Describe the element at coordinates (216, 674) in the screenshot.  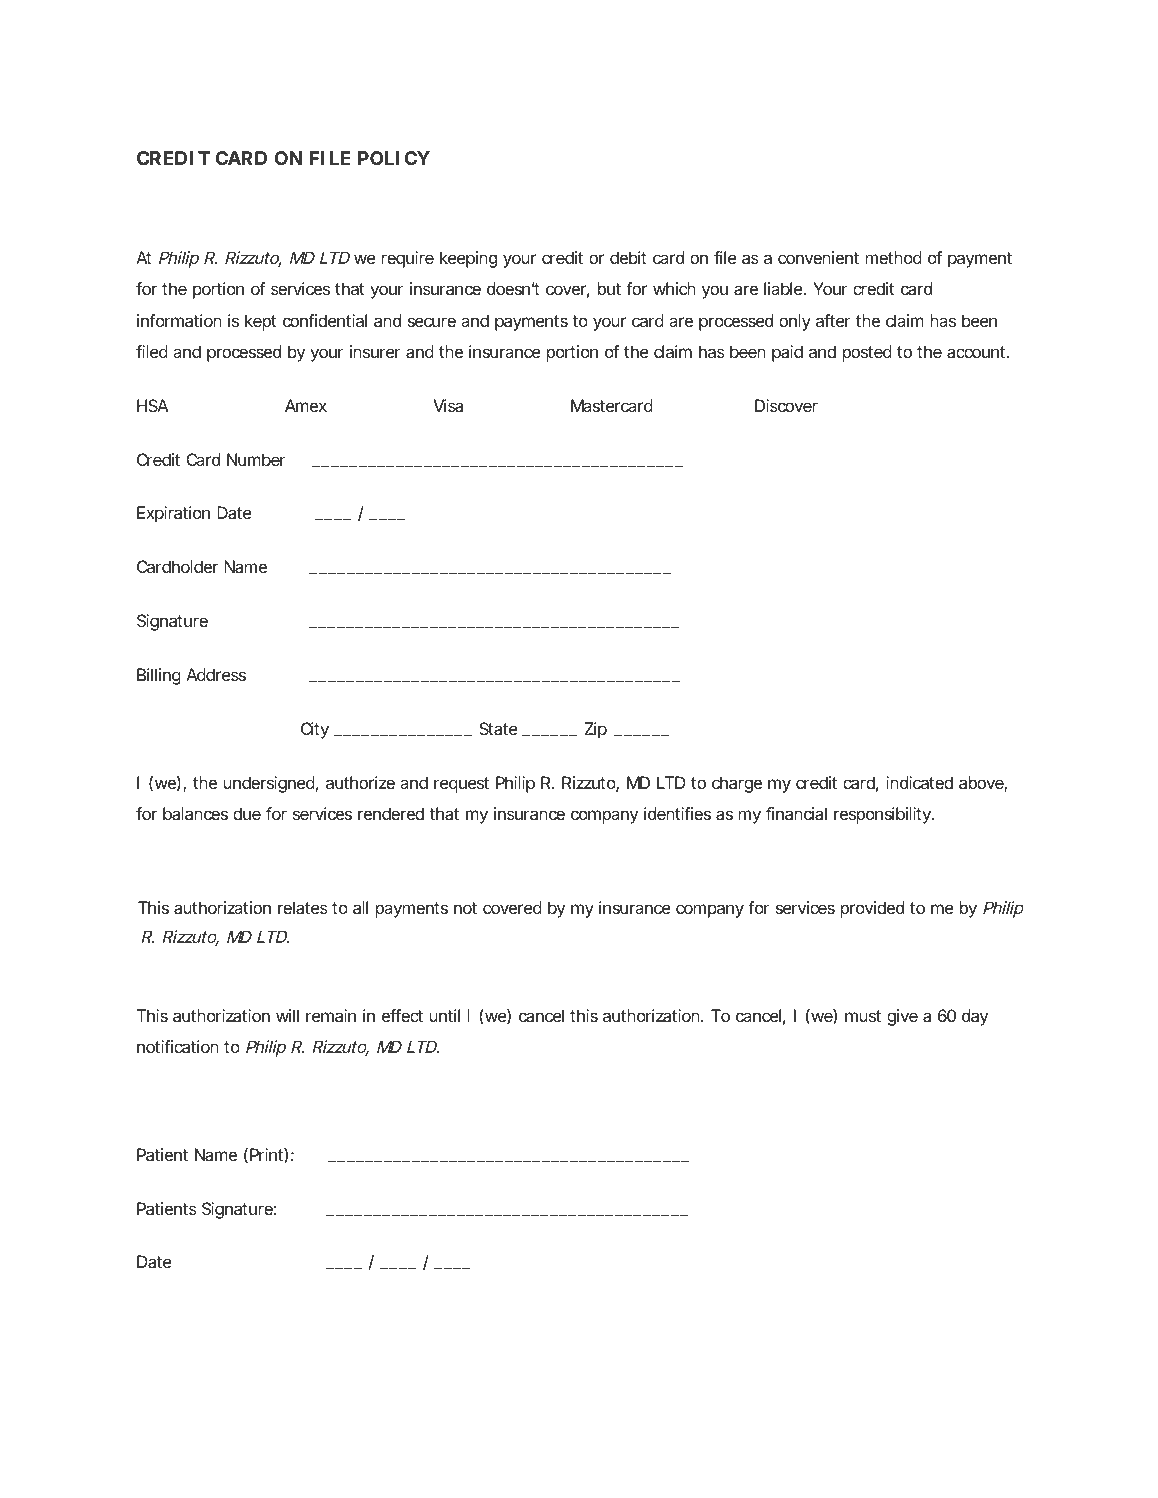
I see `Address` at that location.
